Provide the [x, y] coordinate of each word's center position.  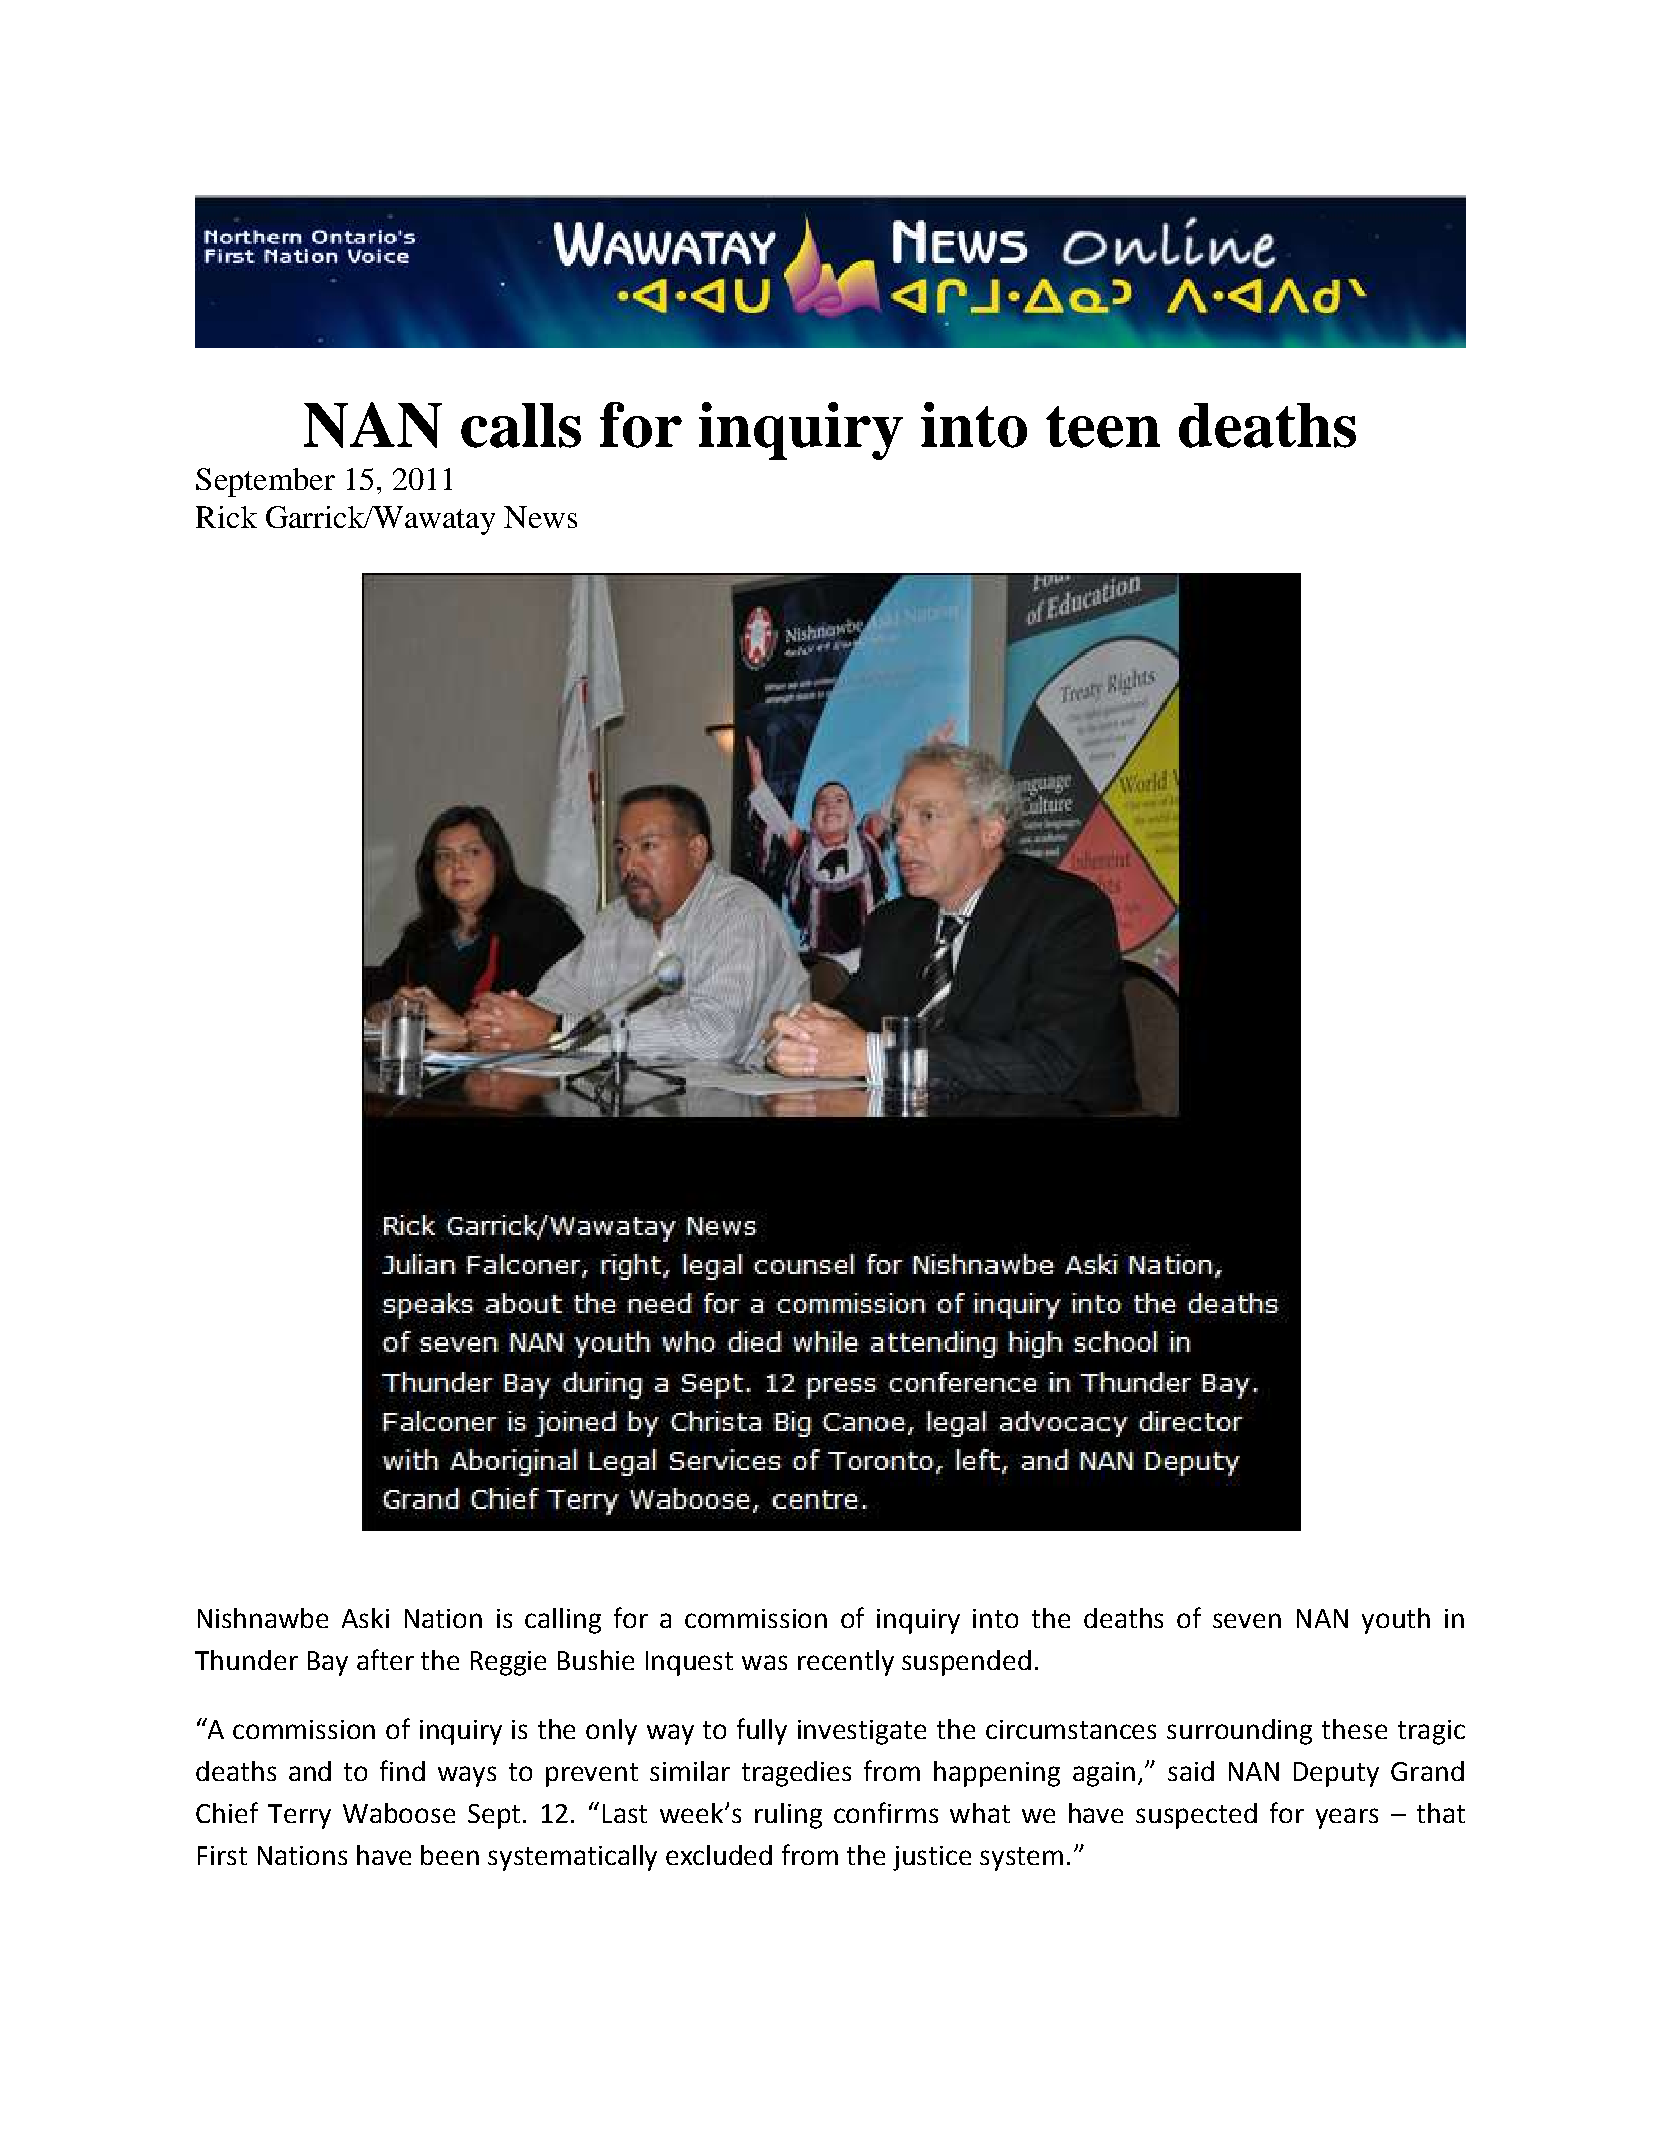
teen [1103, 427]
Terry [299, 1816]
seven [1247, 1620]
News [540, 517]
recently [846, 1663]
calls [521, 425]
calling [563, 1621]
